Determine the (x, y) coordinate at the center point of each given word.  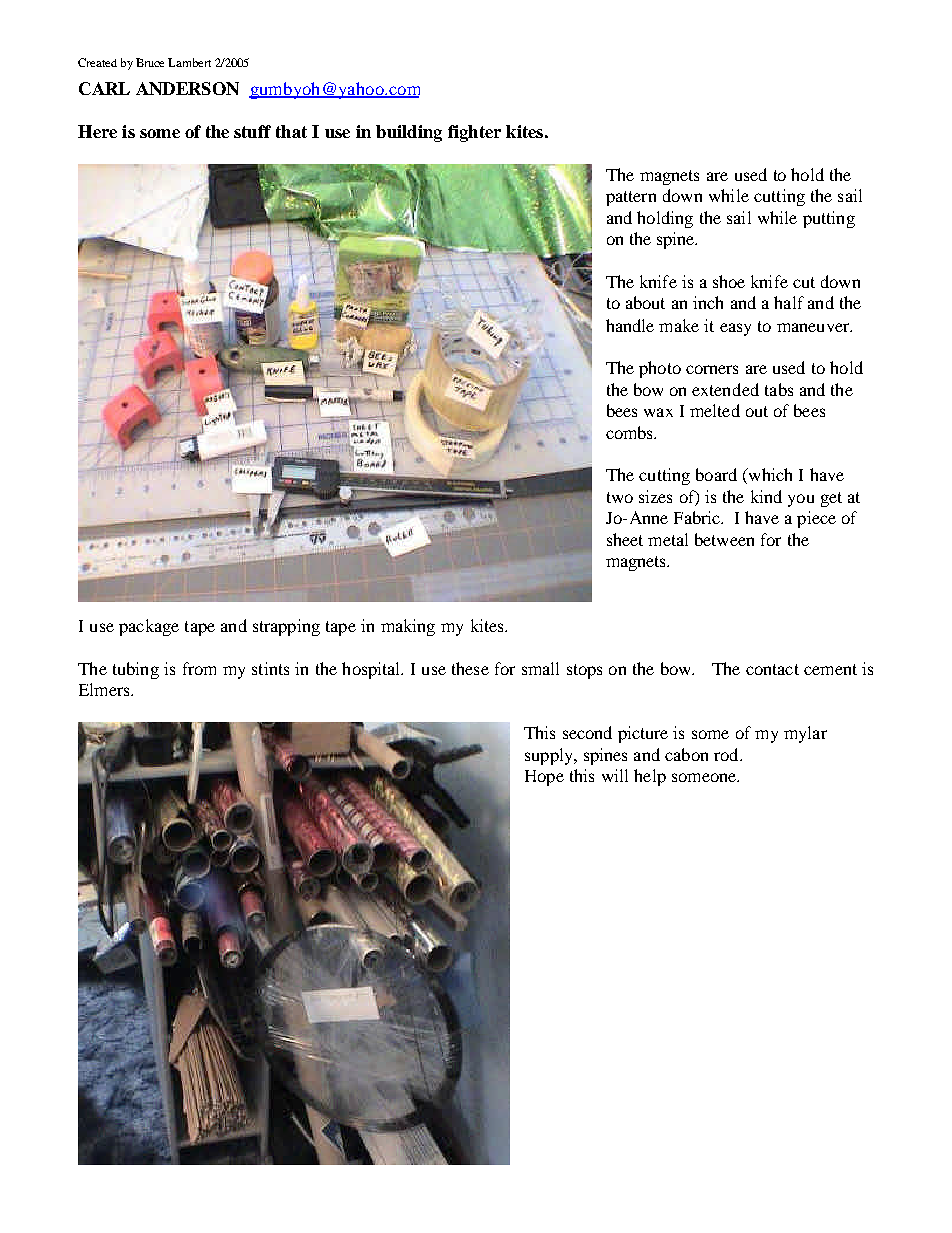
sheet (625, 539)
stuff (252, 131)
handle (630, 325)
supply (550, 756)
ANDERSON (187, 88)
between (724, 539)
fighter (474, 133)
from (199, 668)
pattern (631, 198)
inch (708, 302)
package (149, 627)
